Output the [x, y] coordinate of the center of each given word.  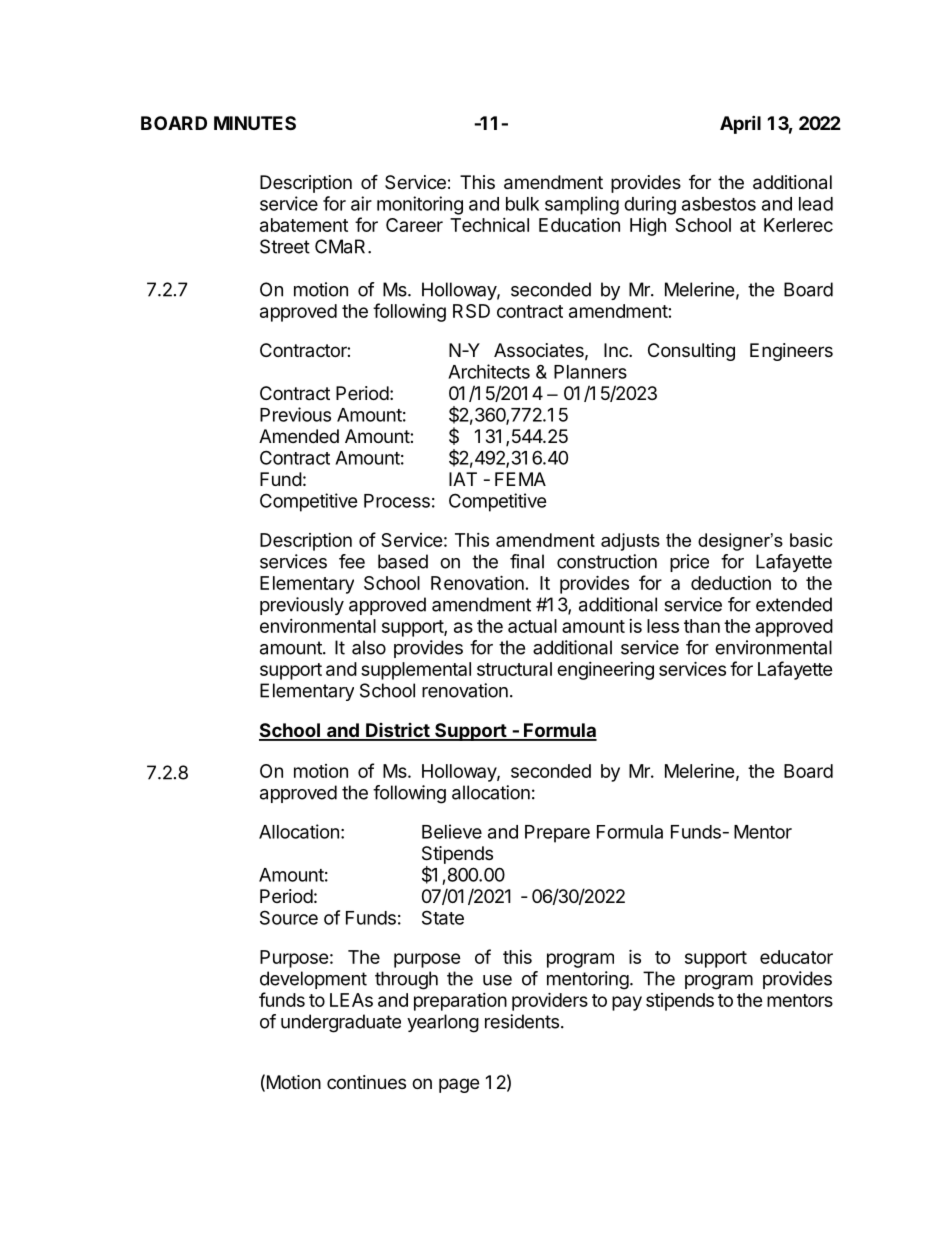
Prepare [557, 834]
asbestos [719, 204]
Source [289, 917]
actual [532, 626]
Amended [299, 436]
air [361, 203]
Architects [489, 371]
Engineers [791, 352]
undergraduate [341, 1023]
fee [352, 561]
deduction [731, 583]
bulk [522, 204]
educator [796, 957]
